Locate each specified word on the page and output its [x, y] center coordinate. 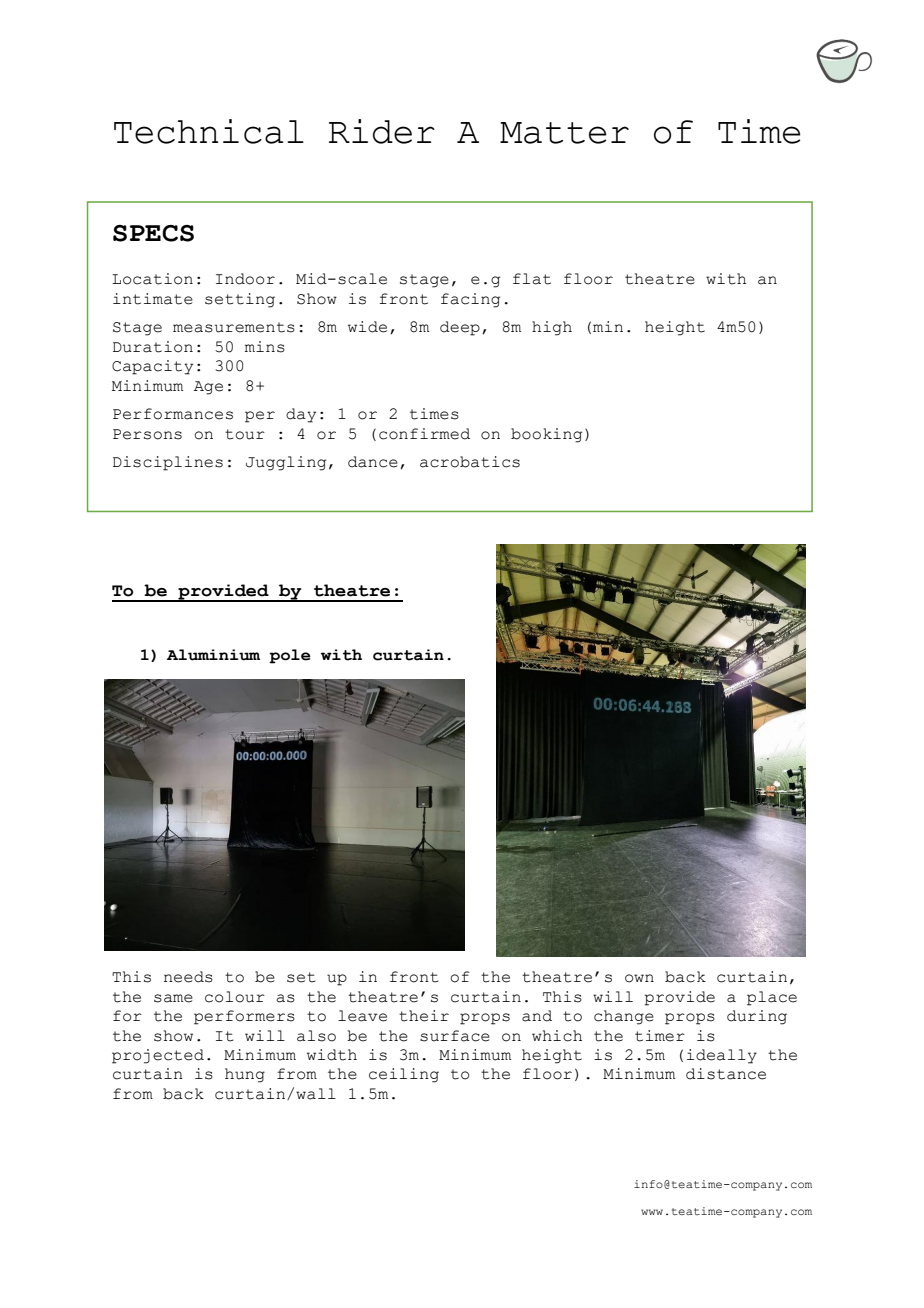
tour [245, 434]
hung [245, 1075]
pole [290, 656]
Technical [209, 131]
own [639, 978]
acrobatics [470, 462]
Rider [382, 131]
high [552, 328]
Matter [564, 133]
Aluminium [213, 655]
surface [455, 1036]
